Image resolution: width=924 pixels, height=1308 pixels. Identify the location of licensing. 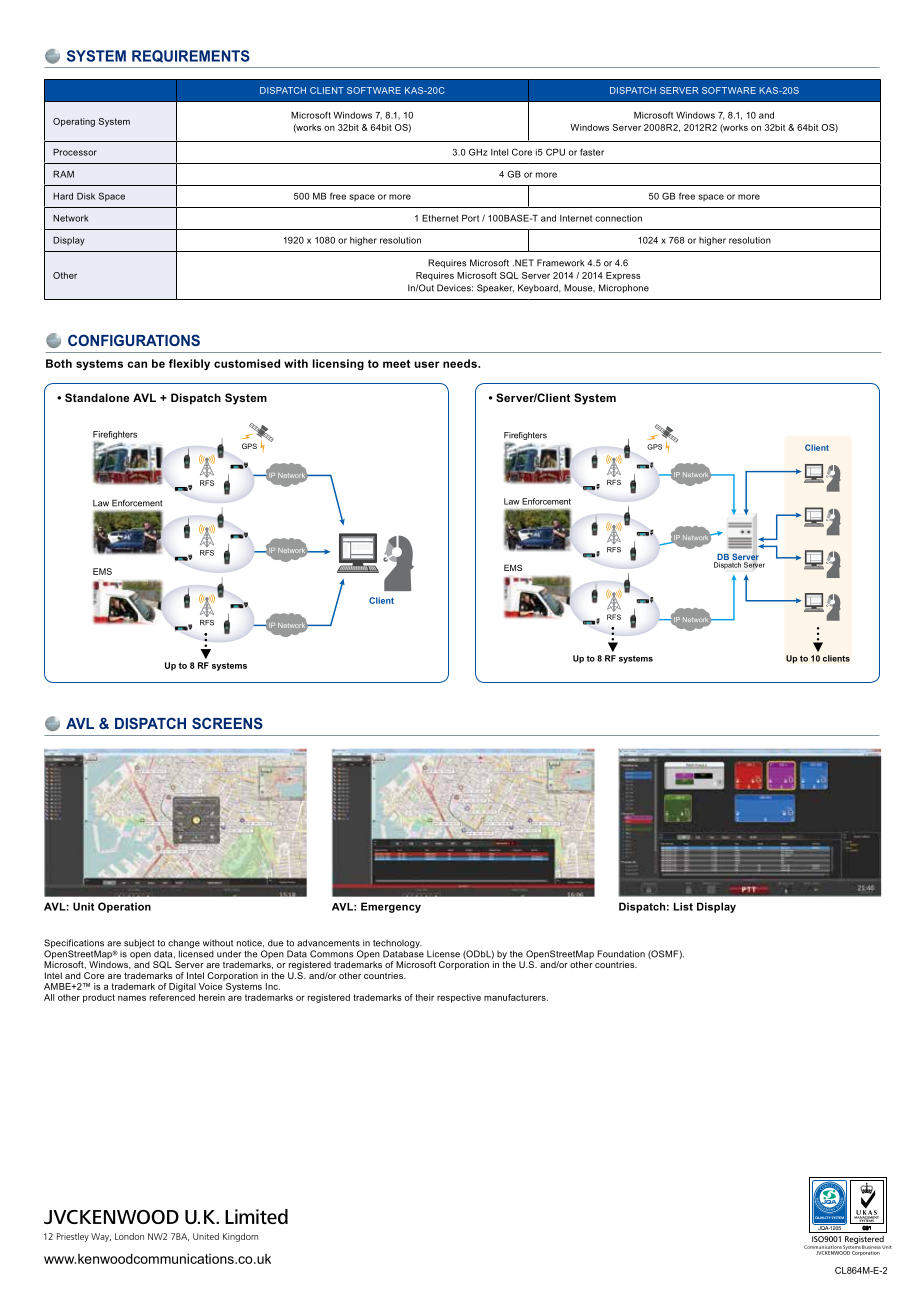
(338, 364).
